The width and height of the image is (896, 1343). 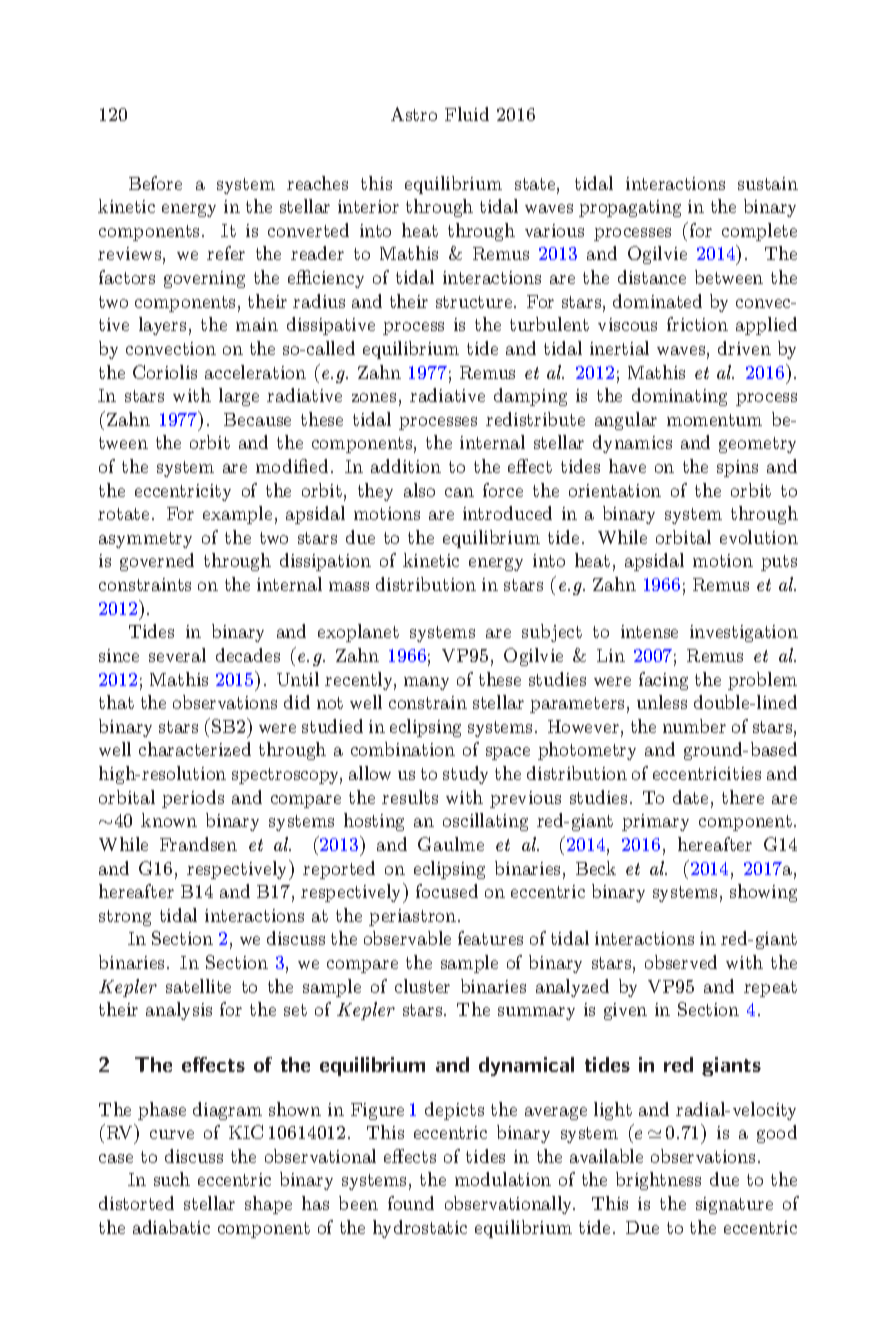 I want to click on found, so click(x=411, y=1203).
